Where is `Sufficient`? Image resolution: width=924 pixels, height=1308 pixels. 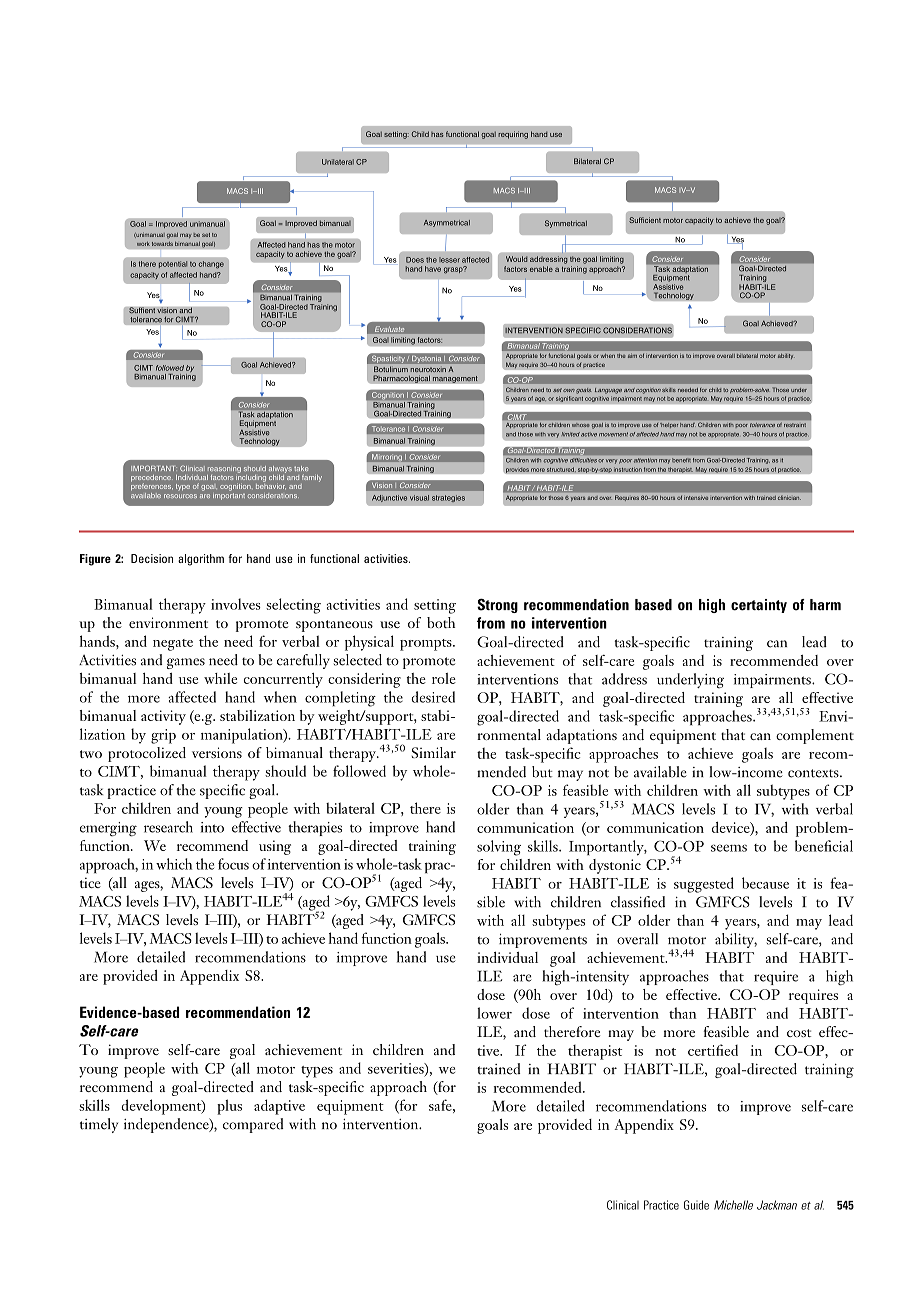 Sufficient is located at coordinates (645, 220).
